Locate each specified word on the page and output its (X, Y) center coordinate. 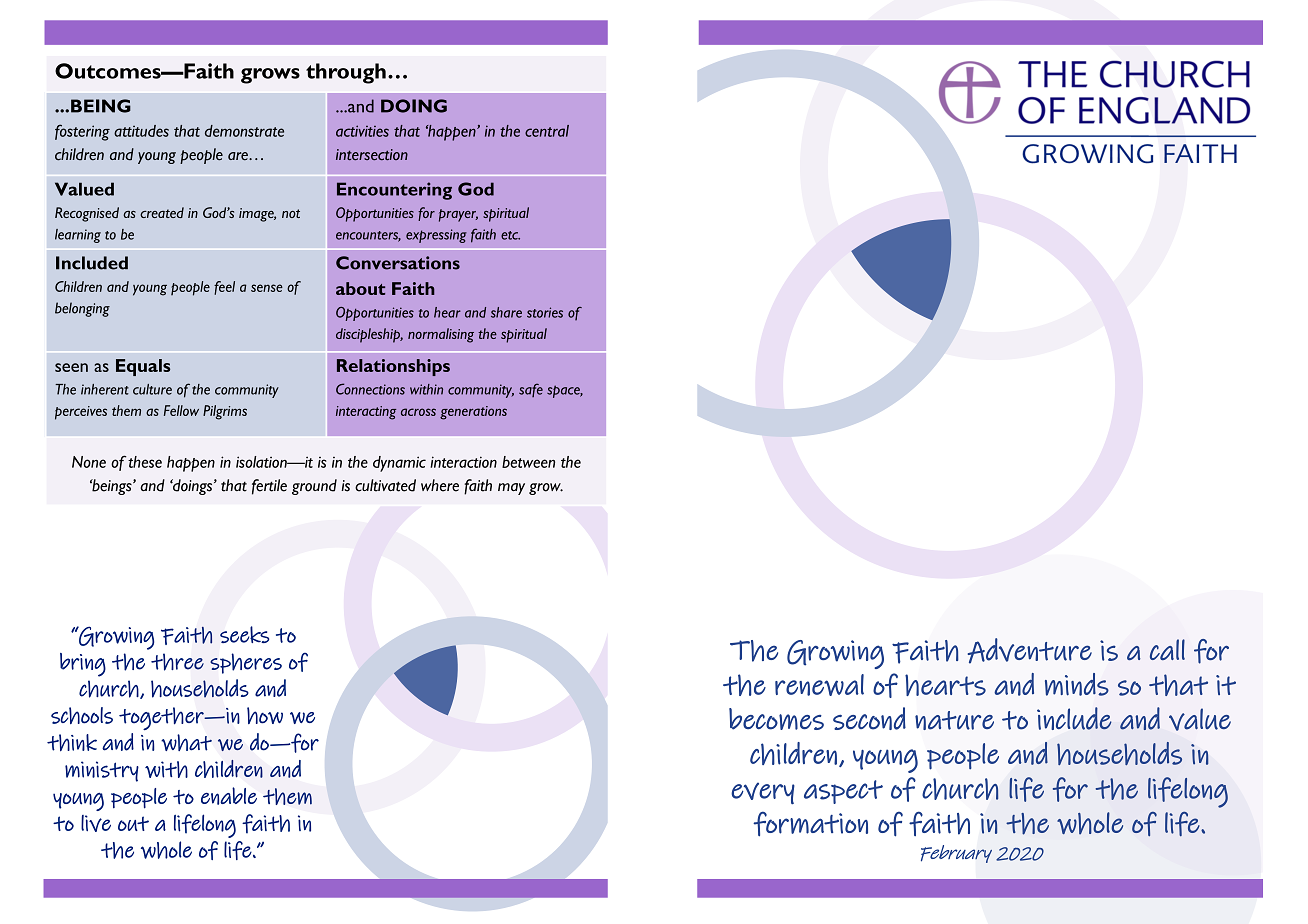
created (162, 212)
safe (531, 390)
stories (545, 312)
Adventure (1030, 651)
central (547, 131)
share (506, 312)
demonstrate (244, 131)
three (177, 662)
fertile (269, 487)
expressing (436, 236)
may (511, 489)
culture (152, 389)
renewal (819, 685)
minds (1077, 684)
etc (510, 235)
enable (229, 796)
